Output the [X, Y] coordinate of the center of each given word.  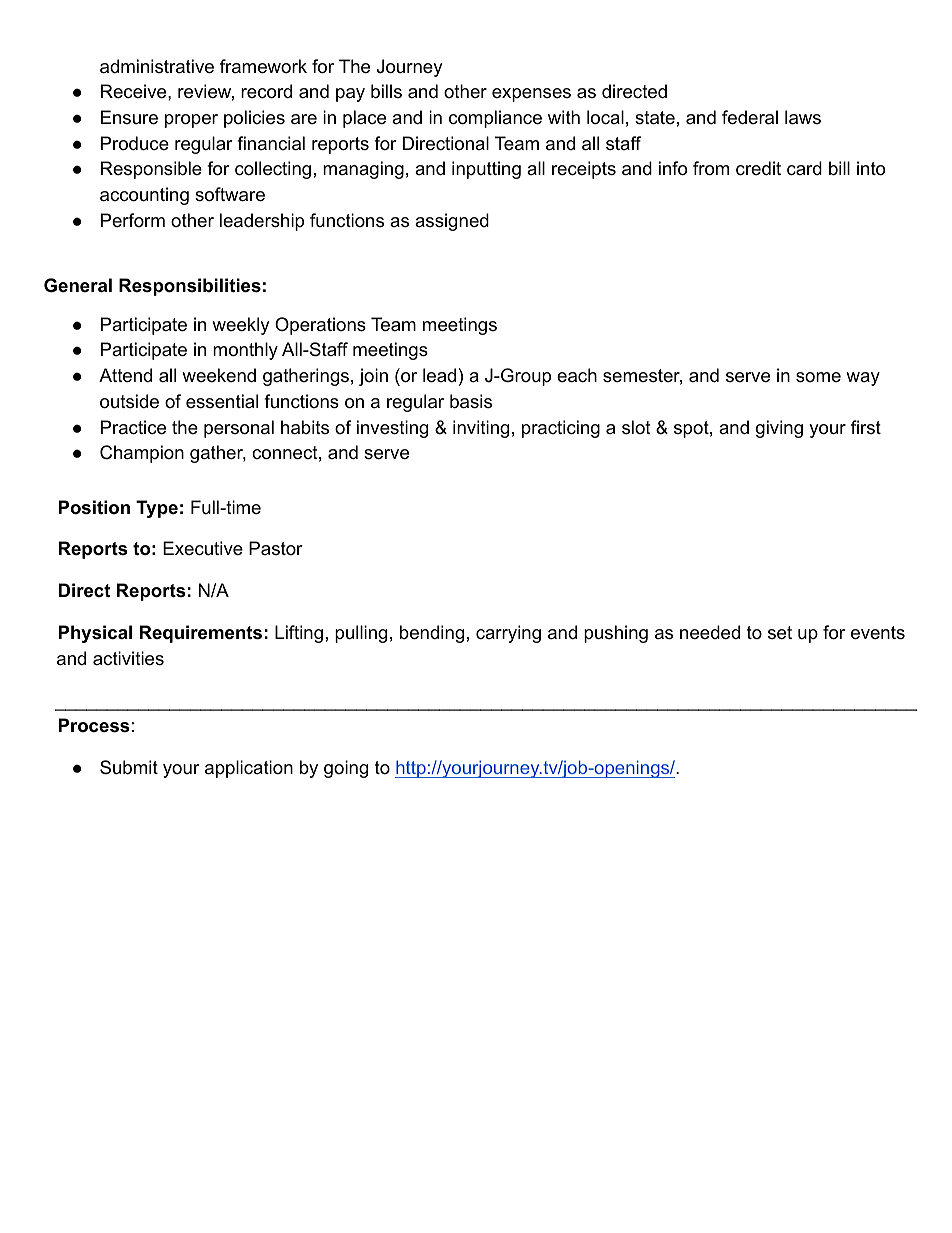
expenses [531, 95]
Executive [203, 548]
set [780, 633]
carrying [508, 634]
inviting [481, 429]
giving [779, 429]
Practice [133, 427]
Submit [129, 767]
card [804, 168]
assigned [452, 222]
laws [803, 117]
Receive [135, 91]
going [346, 769]
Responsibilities [190, 287]
